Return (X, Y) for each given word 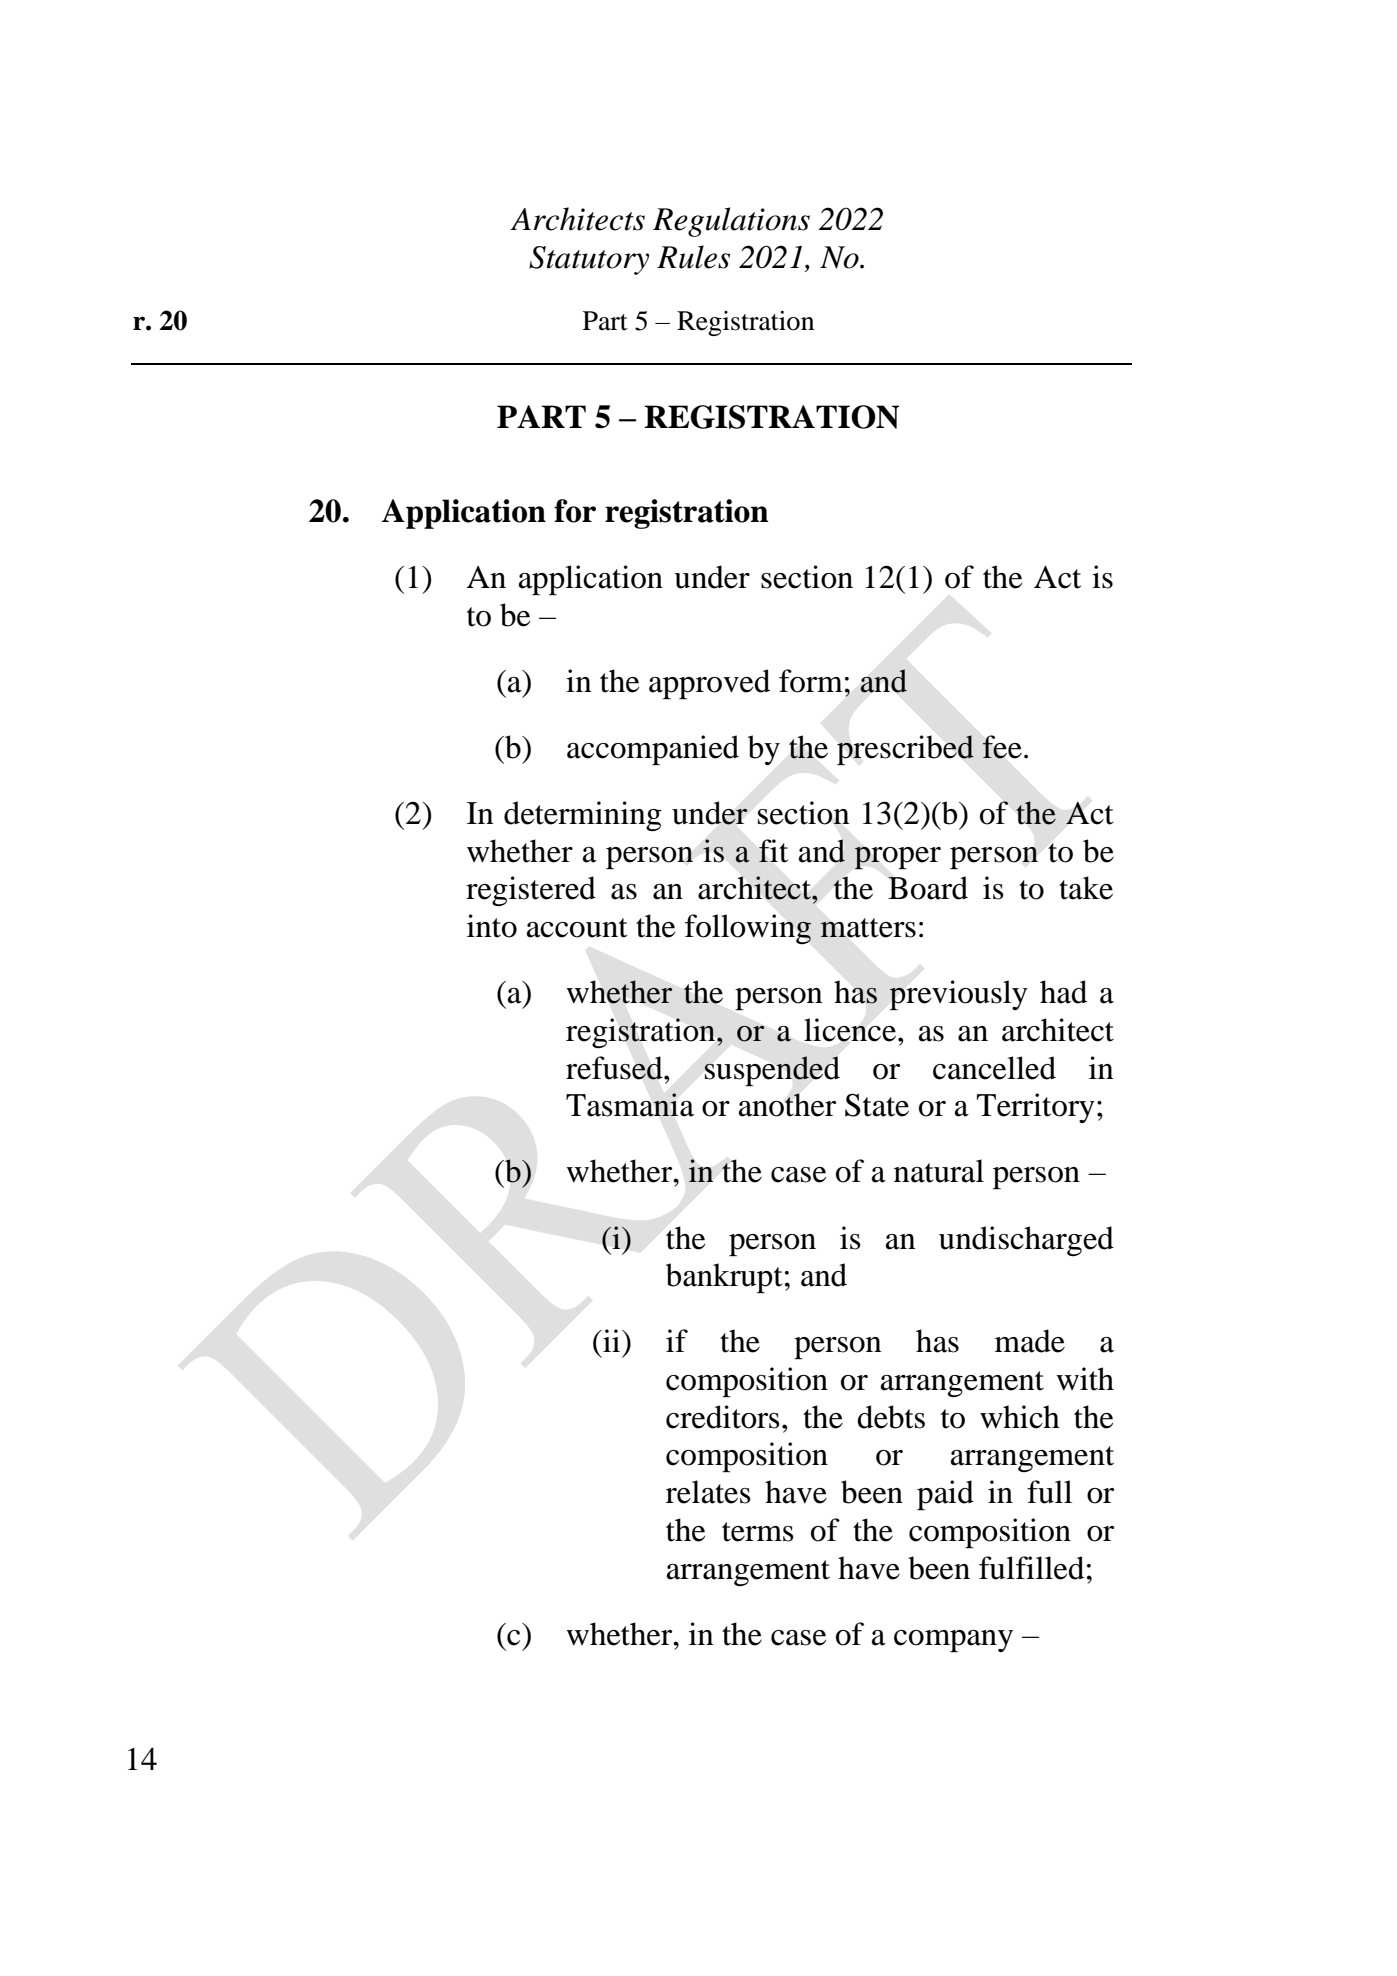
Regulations (731, 222)
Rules (693, 257)
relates (708, 1492)
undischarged (1026, 1241)
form (811, 681)
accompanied (653, 750)
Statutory (589, 260)
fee (1002, 747)
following (748, 929)
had (1063, 992)
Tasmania (630, 1105)
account (577, 928)
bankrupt (724, 1278)
